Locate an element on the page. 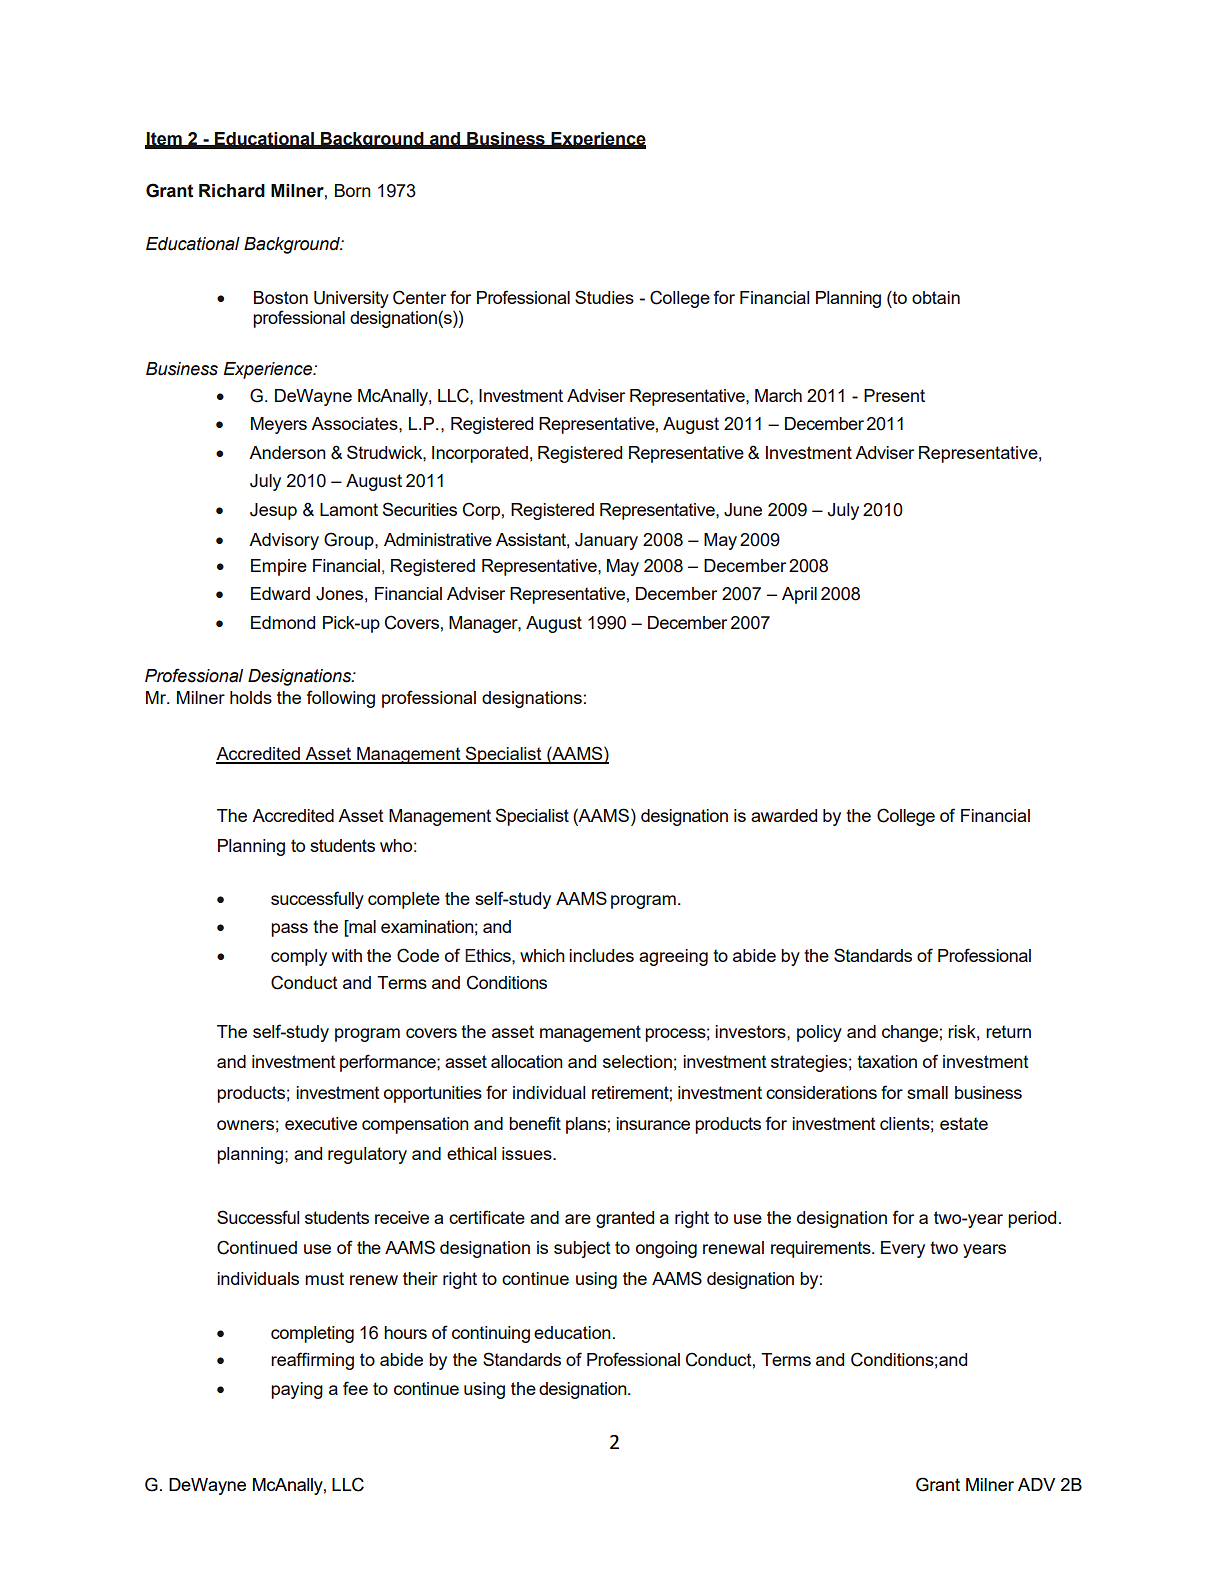  return is located at coordinates (1008, 1031).
